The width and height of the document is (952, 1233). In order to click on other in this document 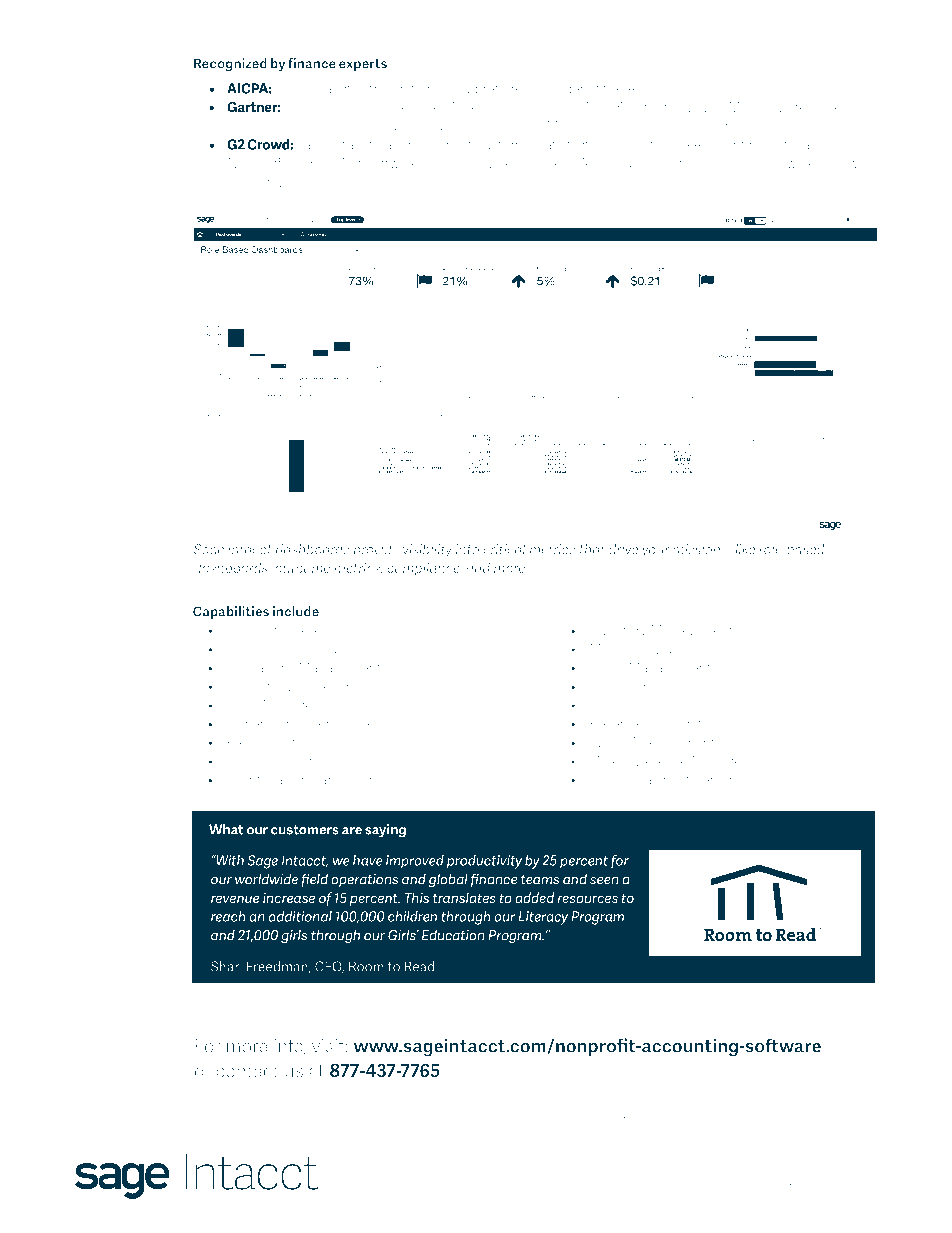, I will do `click(373, 1119)`.
